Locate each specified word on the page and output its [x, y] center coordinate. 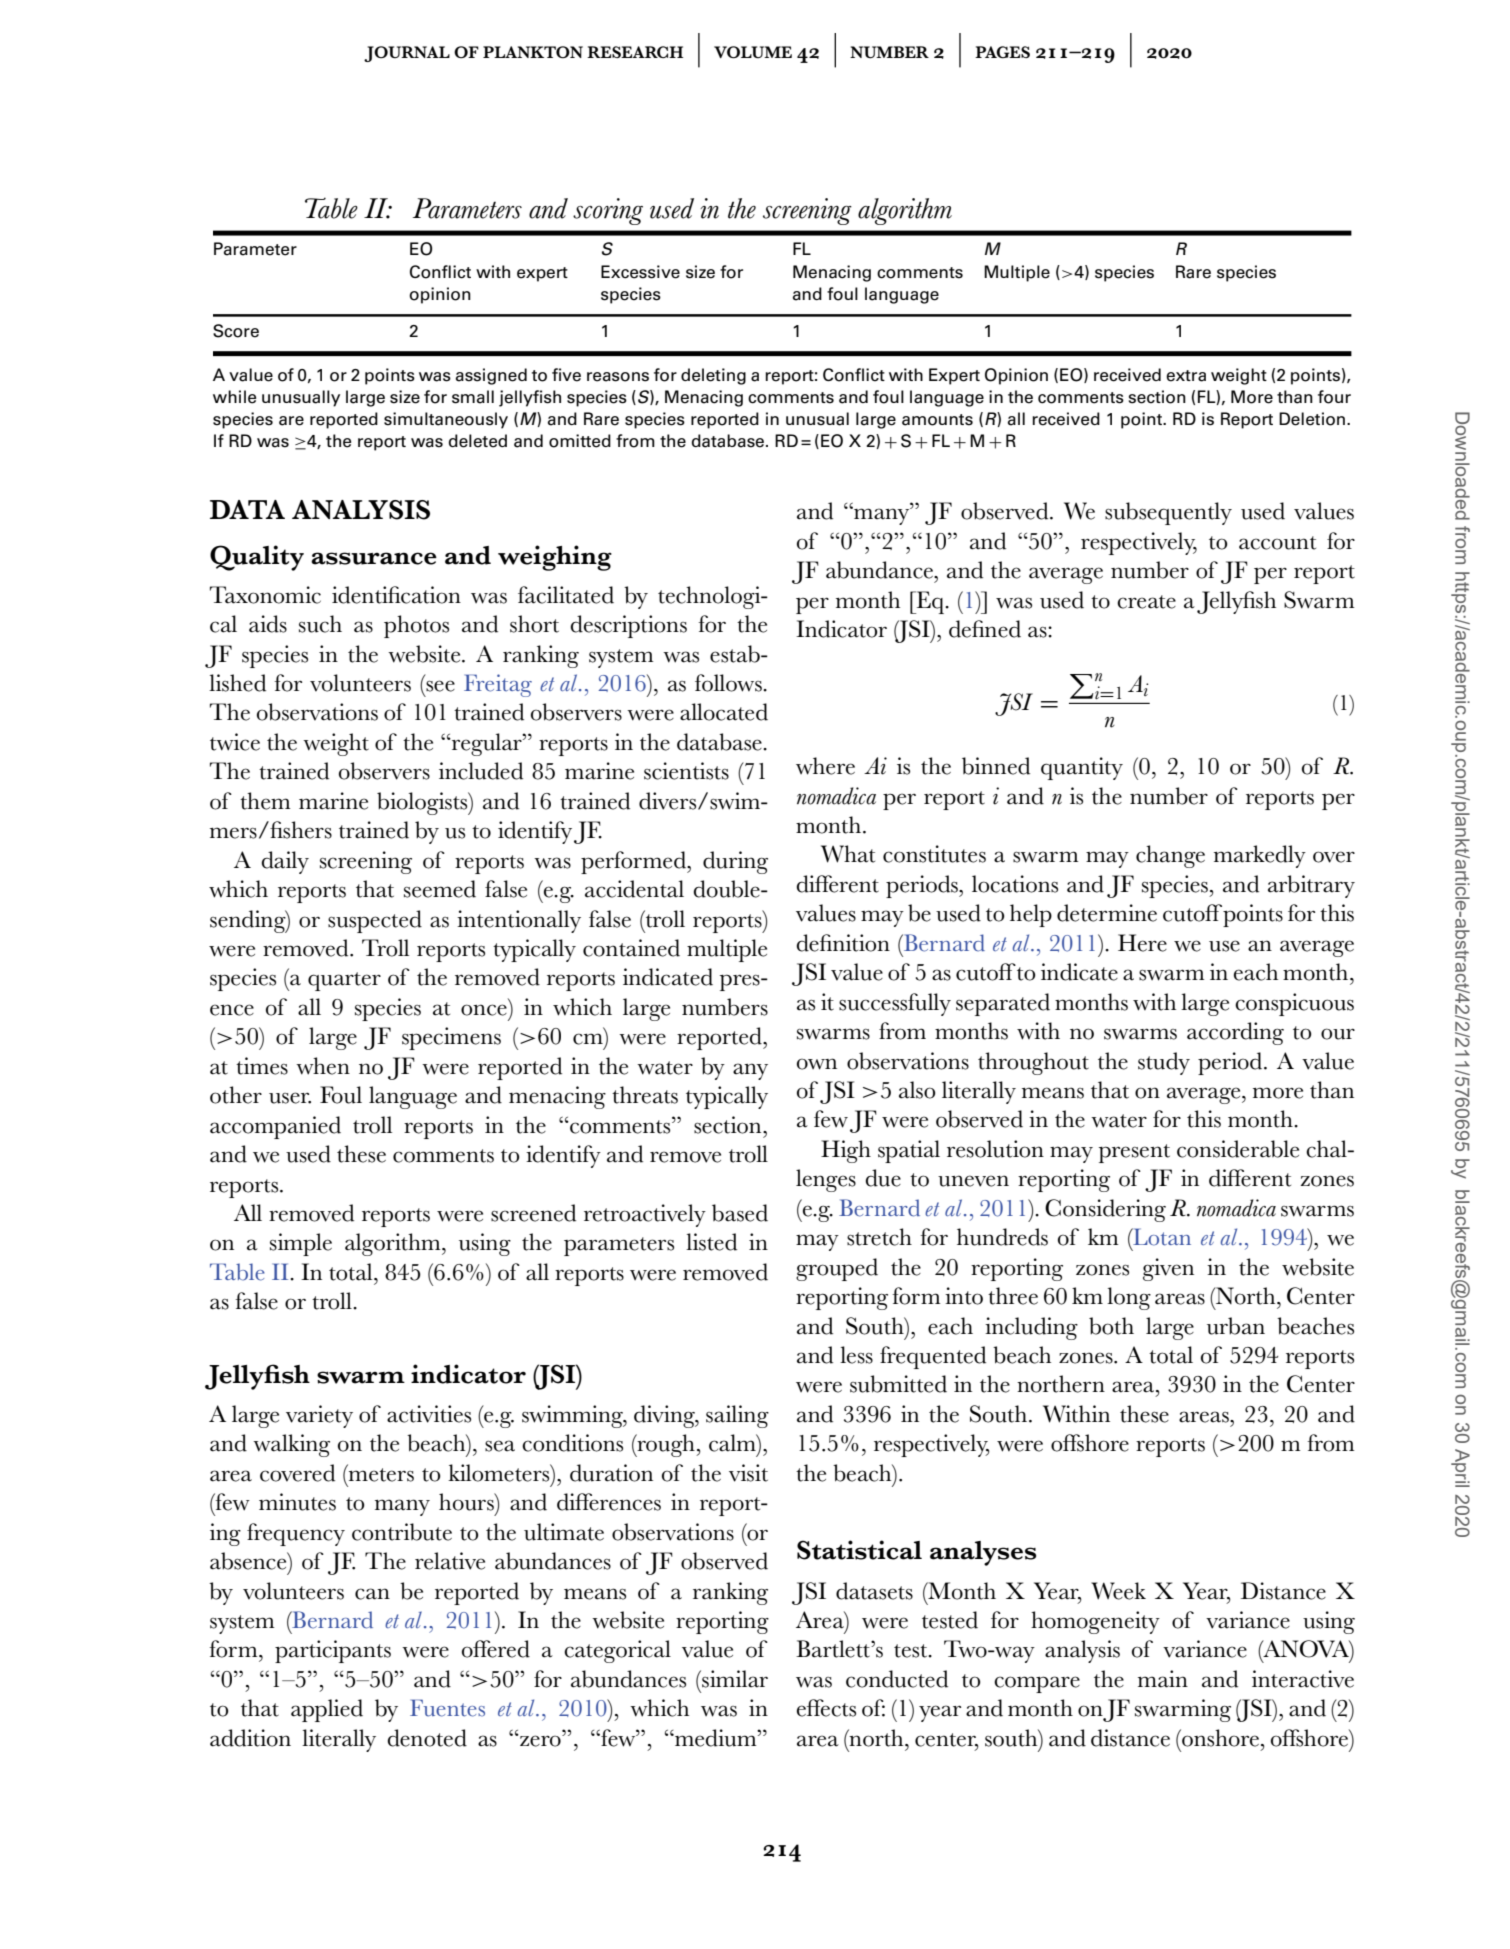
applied [327, 1710]
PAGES [1002, 52]
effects [826, 1708]
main [1163, 1679]
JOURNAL [407, 54]
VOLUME [753, 52]
